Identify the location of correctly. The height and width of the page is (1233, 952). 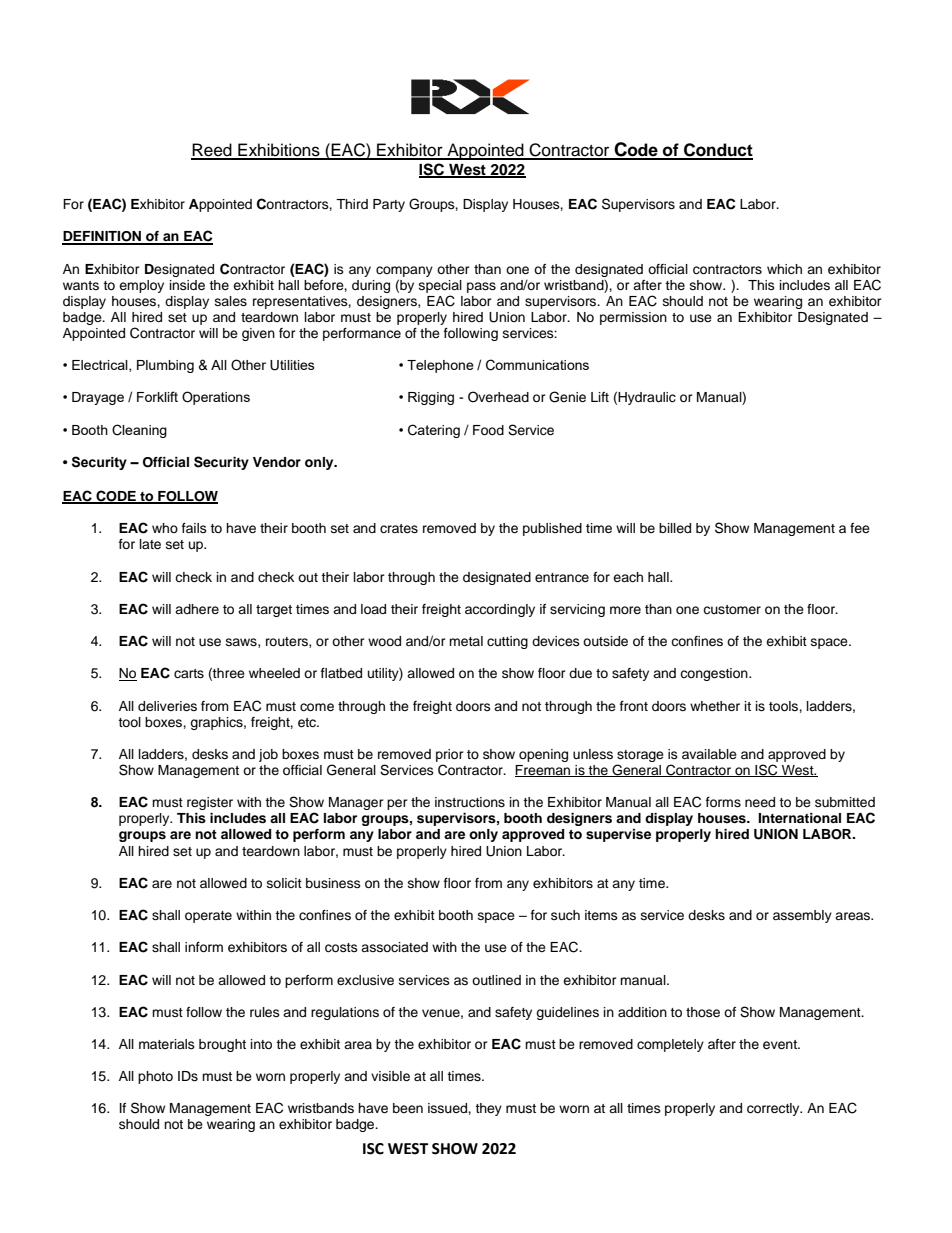
(774, 1109).
